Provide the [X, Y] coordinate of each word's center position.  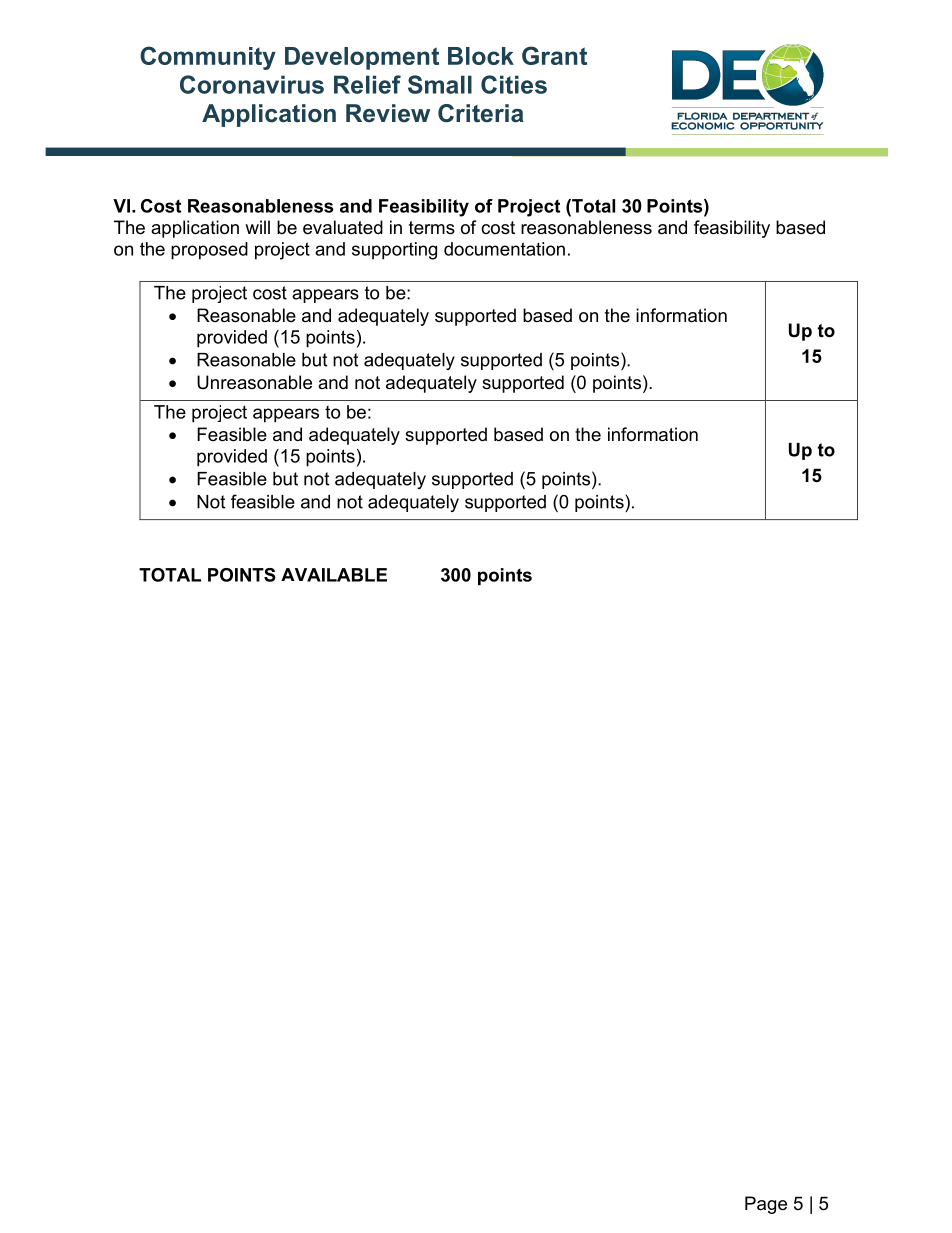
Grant [554, 55]
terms [432, 228]
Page [766, 1205]
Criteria [481, 113]
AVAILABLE [334, 575]
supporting [394, 251]
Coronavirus [252, 84]
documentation [504, 249]
